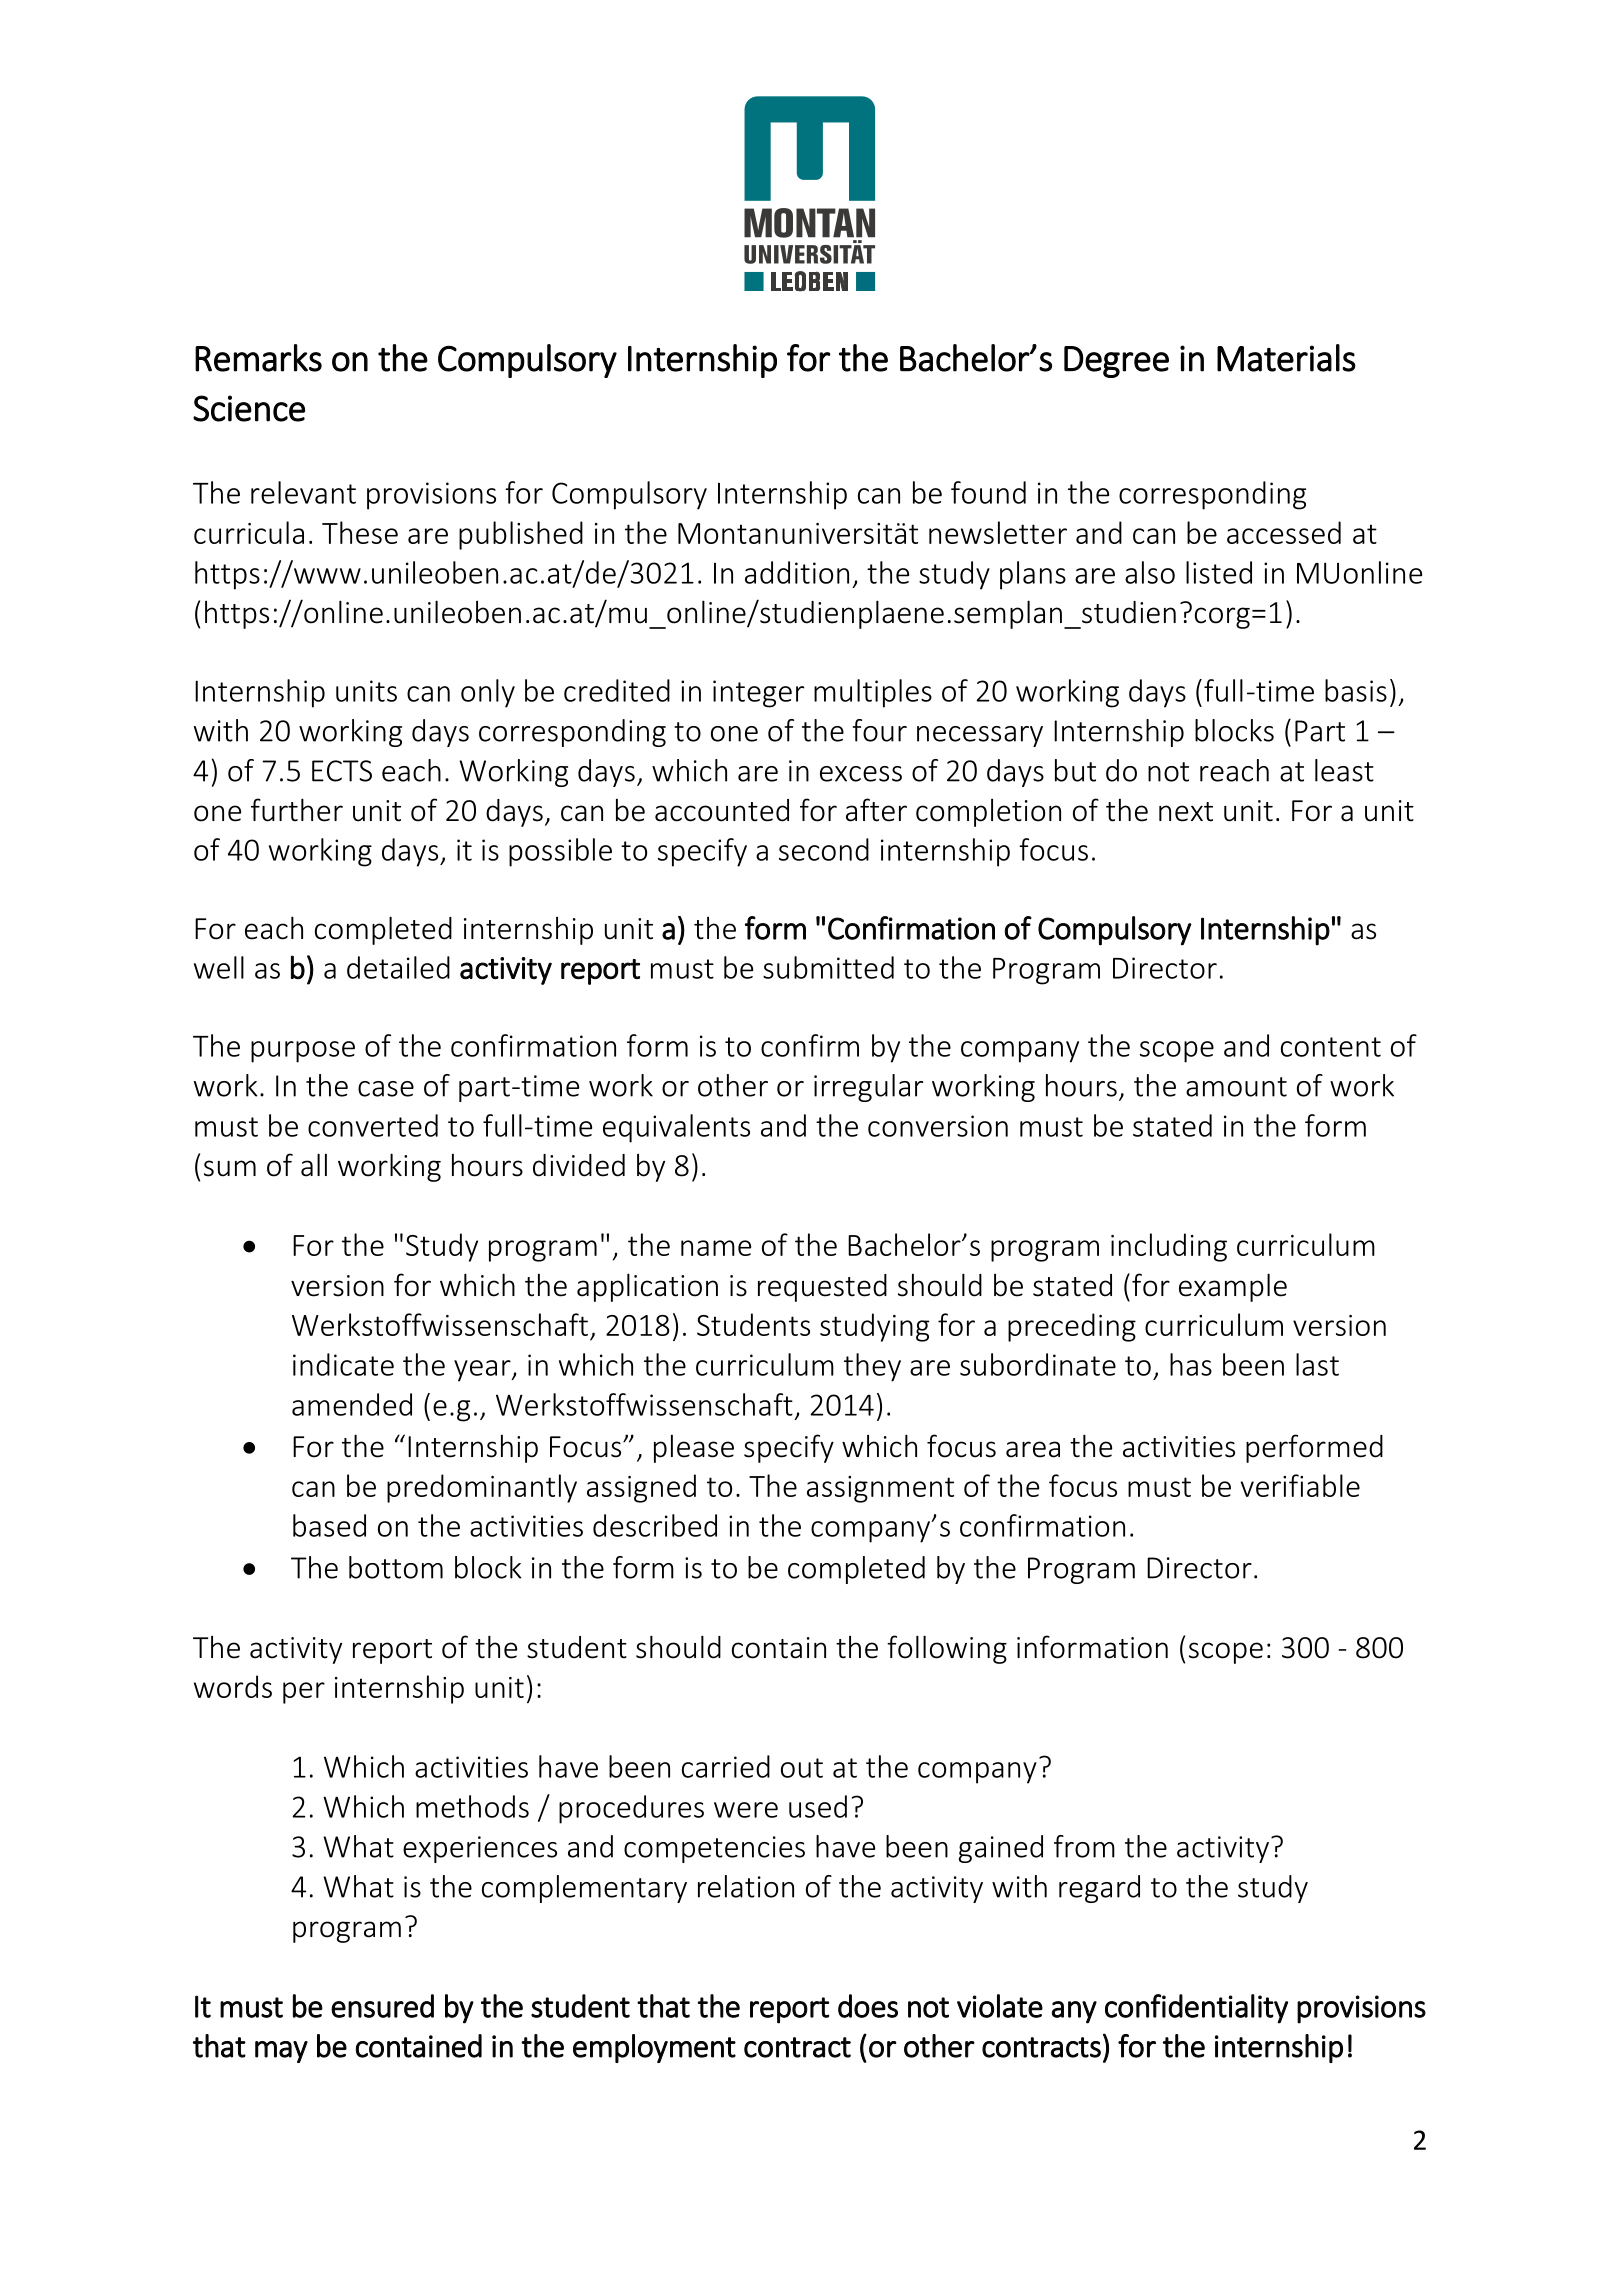 The image size is (1620, 2291). I want to click on next, so click(1186, 812).
